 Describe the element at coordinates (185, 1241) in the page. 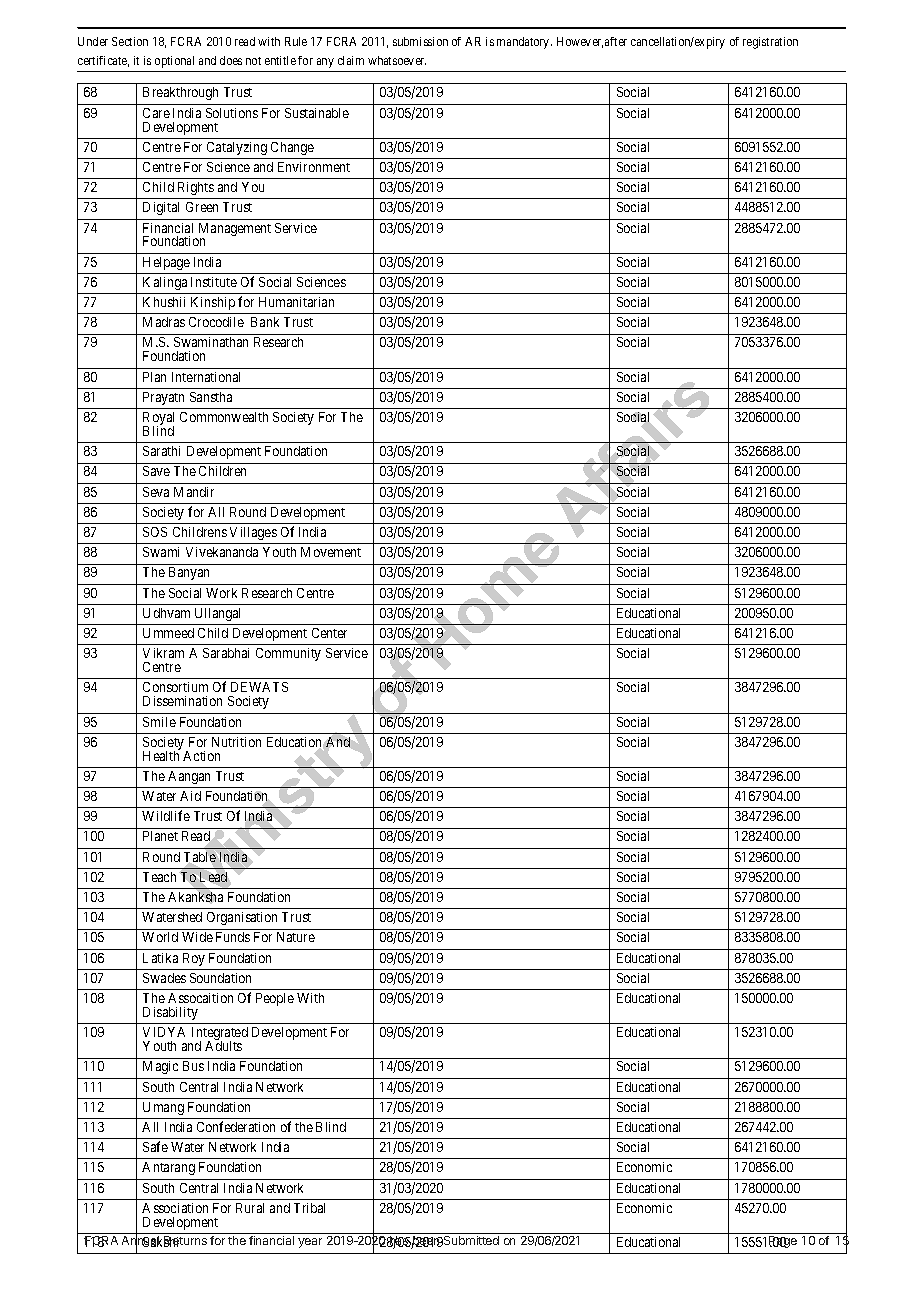

I see `Returns` at that location.
